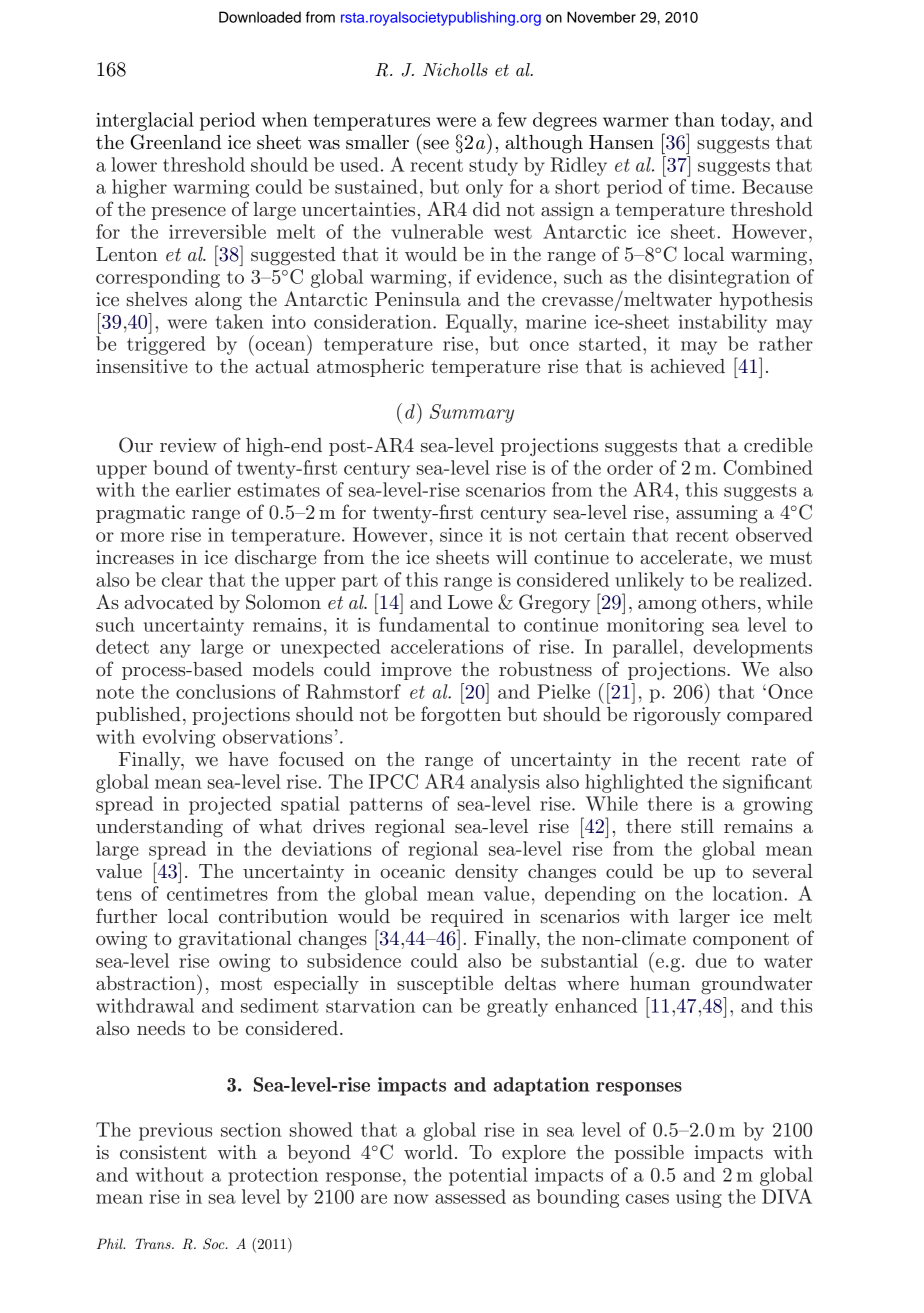 The image size is (924, 1313). What do you see at coordinates (260, 17) in the screenshot?
I see `Downloaded` at bounding box center [260, 17].
